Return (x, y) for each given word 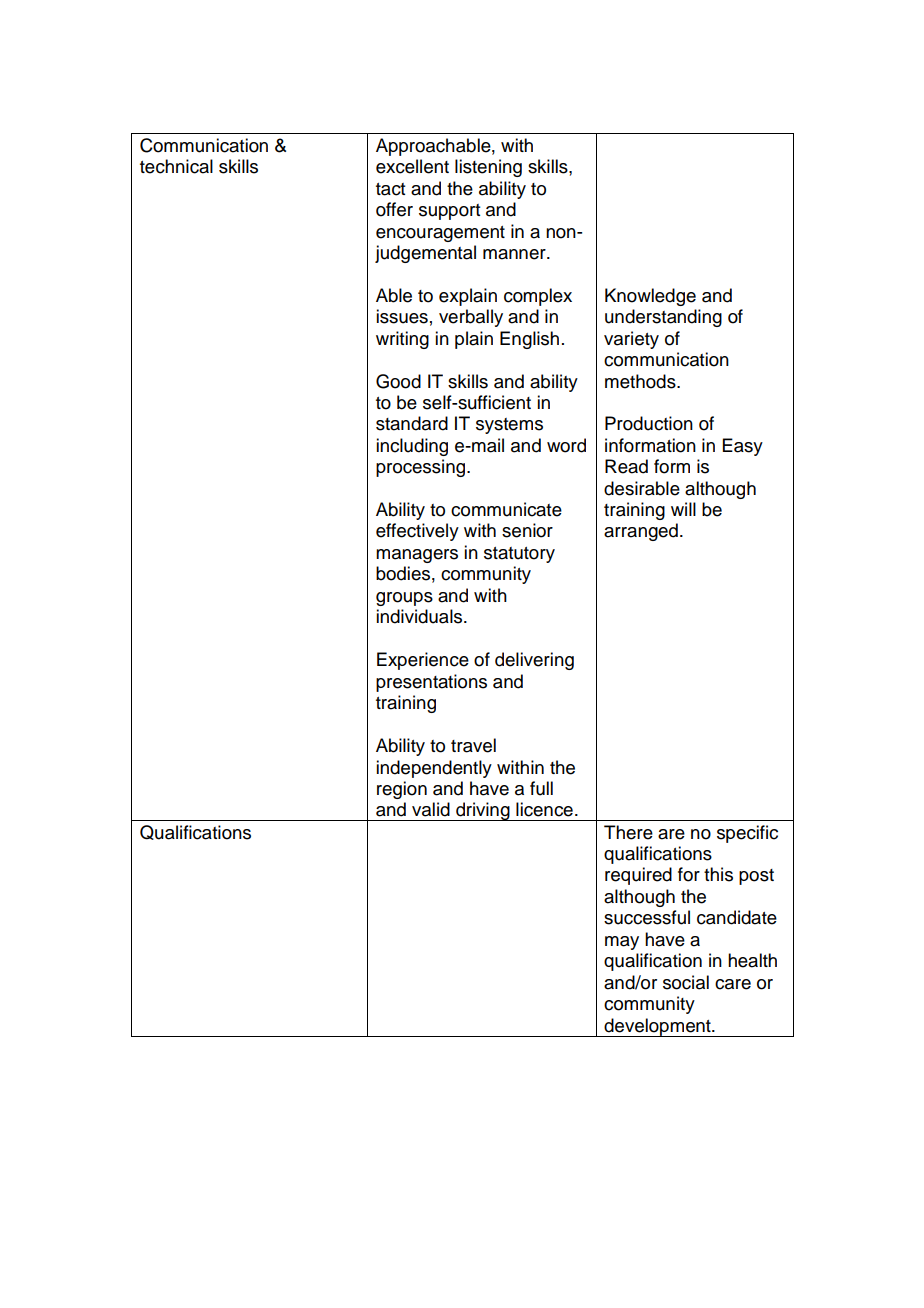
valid (431, 809)
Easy (743, 447)
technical (176, 166)
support (449, 212)
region (402, 790)
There (628, 832)
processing (420, 468)
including (412, 447)
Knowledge (650, 297)
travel (473, 745)
